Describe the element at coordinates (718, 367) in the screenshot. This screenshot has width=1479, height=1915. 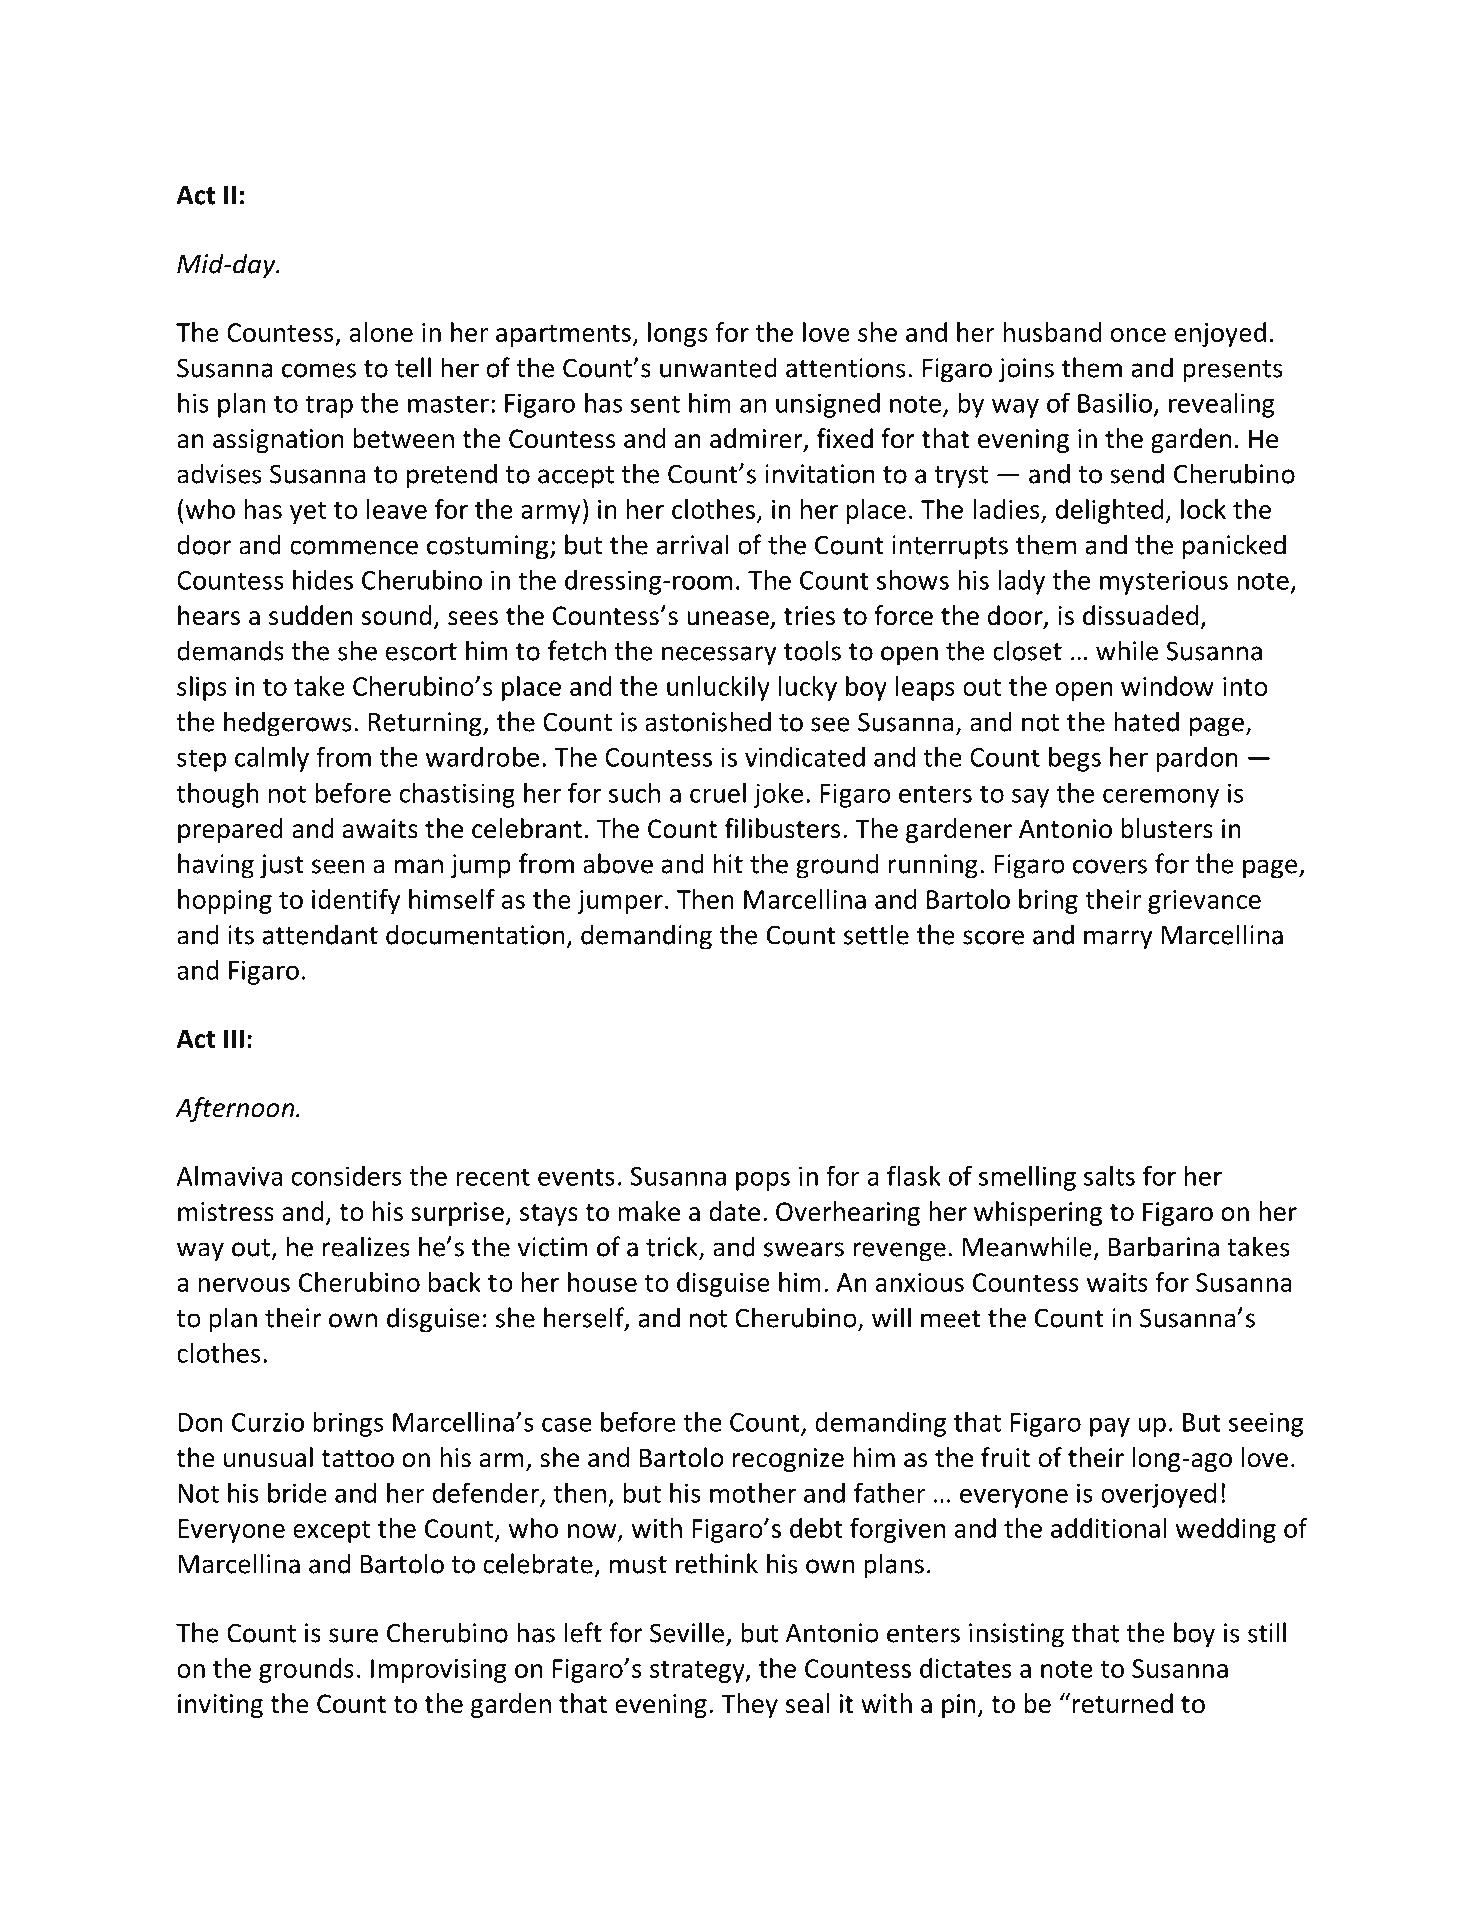
I see `unwanted` at that location.
